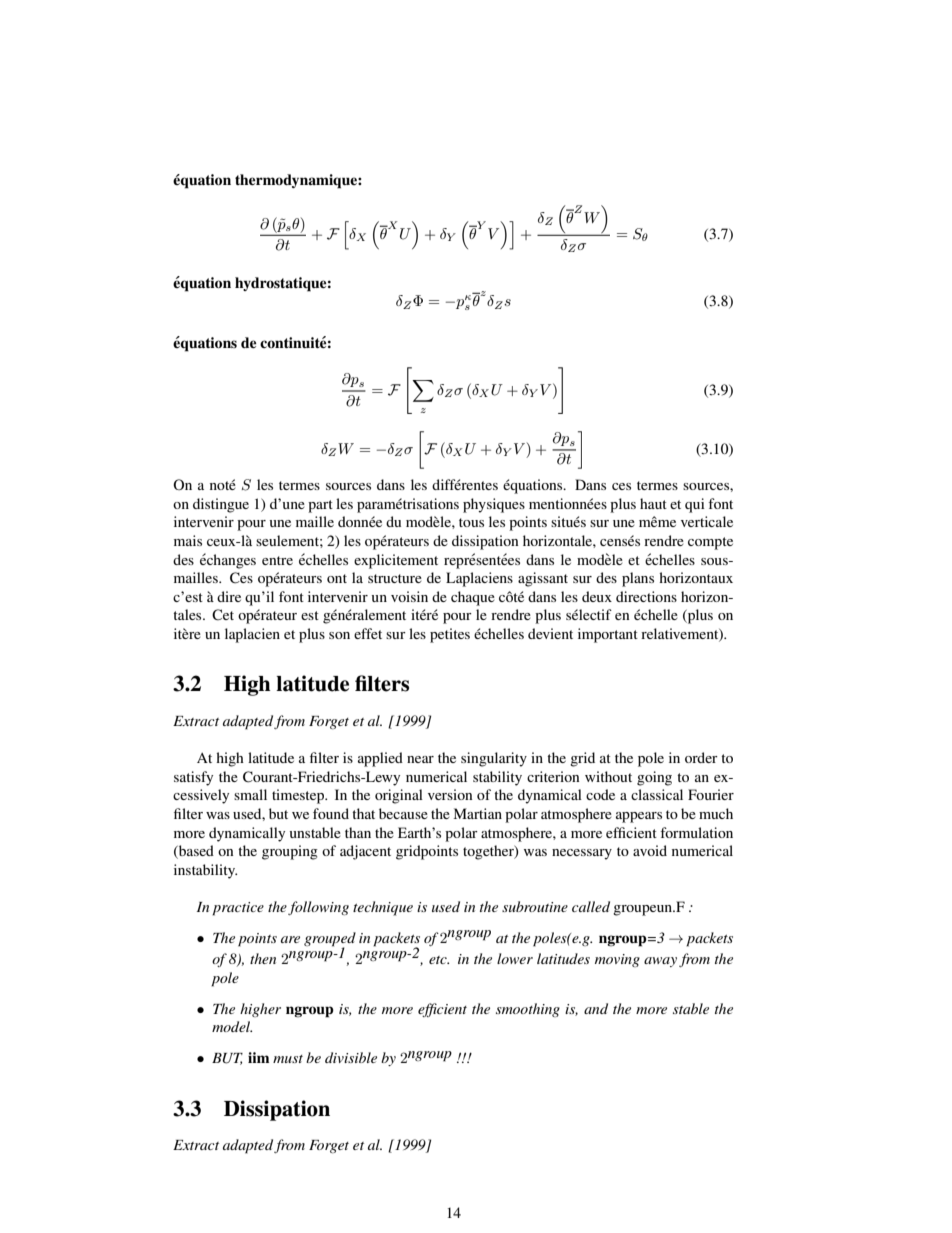 The width and height of the page is (952, 1233). What do you see at coordinates (528, 1010) in the page?
I see `smoothing` at bounding box center [528, 1010].
